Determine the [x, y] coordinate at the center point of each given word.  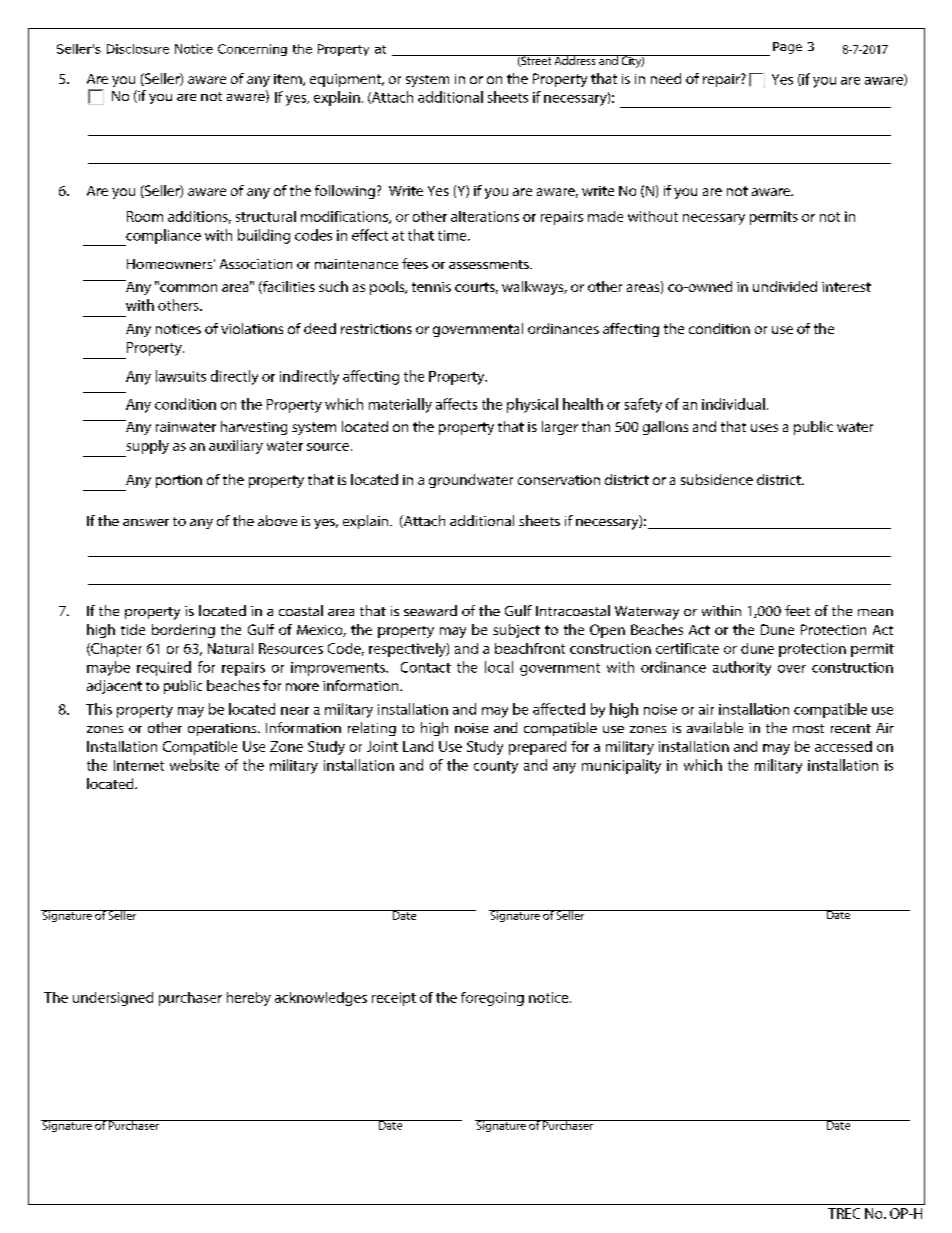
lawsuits [181, 376]
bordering [183, 631]
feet [797, 610]
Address [575, 60]
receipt [394, 999]
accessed [843, 746]
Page [787, 48]
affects [456, 404]
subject [516, 631]
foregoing [492, 999]
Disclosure [138, 49]
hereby [249, 999]
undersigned [113, 999]
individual [733, 404]
